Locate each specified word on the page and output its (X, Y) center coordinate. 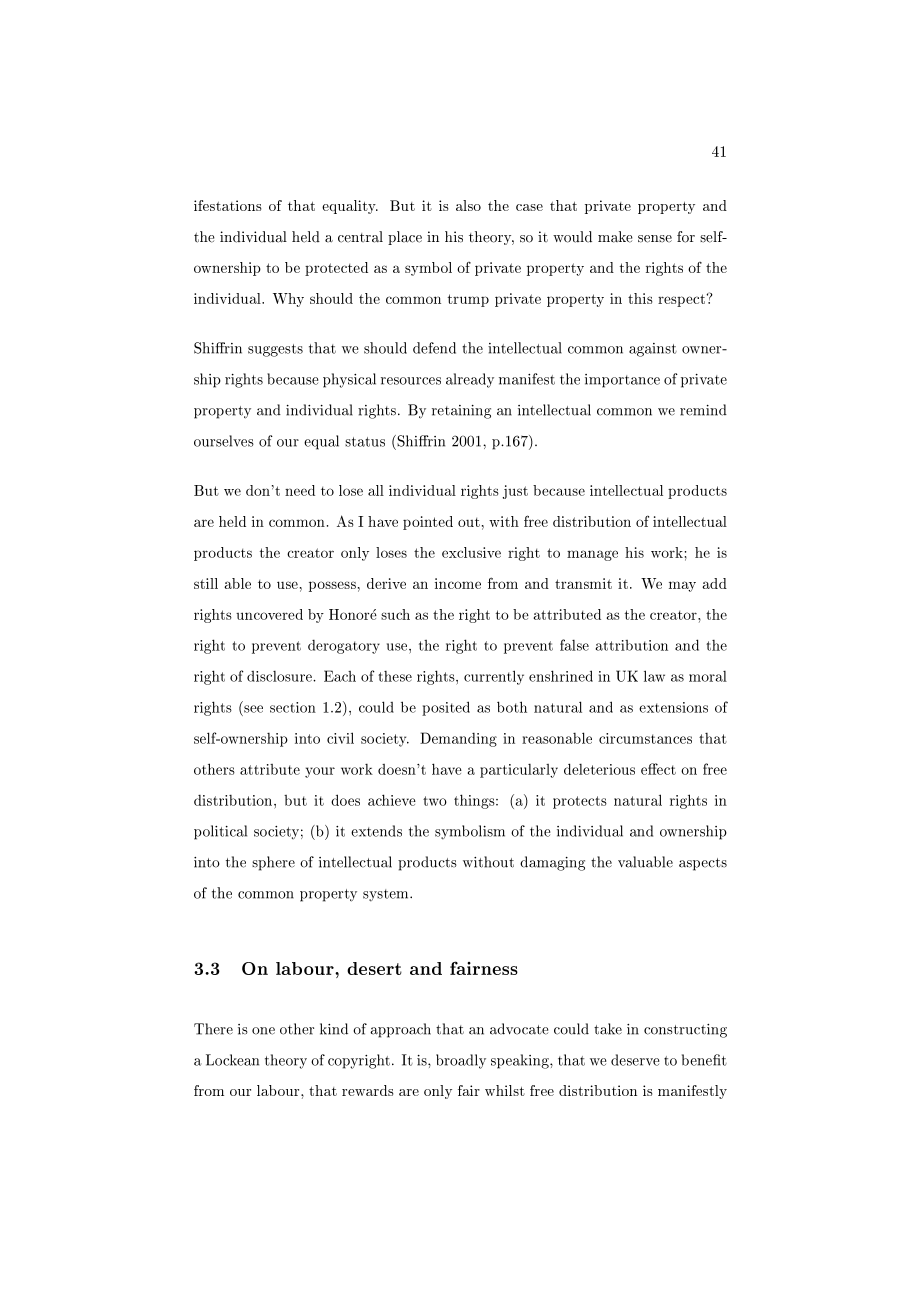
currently (494, 677)
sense (655, 239)
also (468, 205)
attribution (632, 645)
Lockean (232, 1060)
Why (288, 300)
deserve (635, 1060)
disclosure (281, 676)
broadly (461, 1061)
